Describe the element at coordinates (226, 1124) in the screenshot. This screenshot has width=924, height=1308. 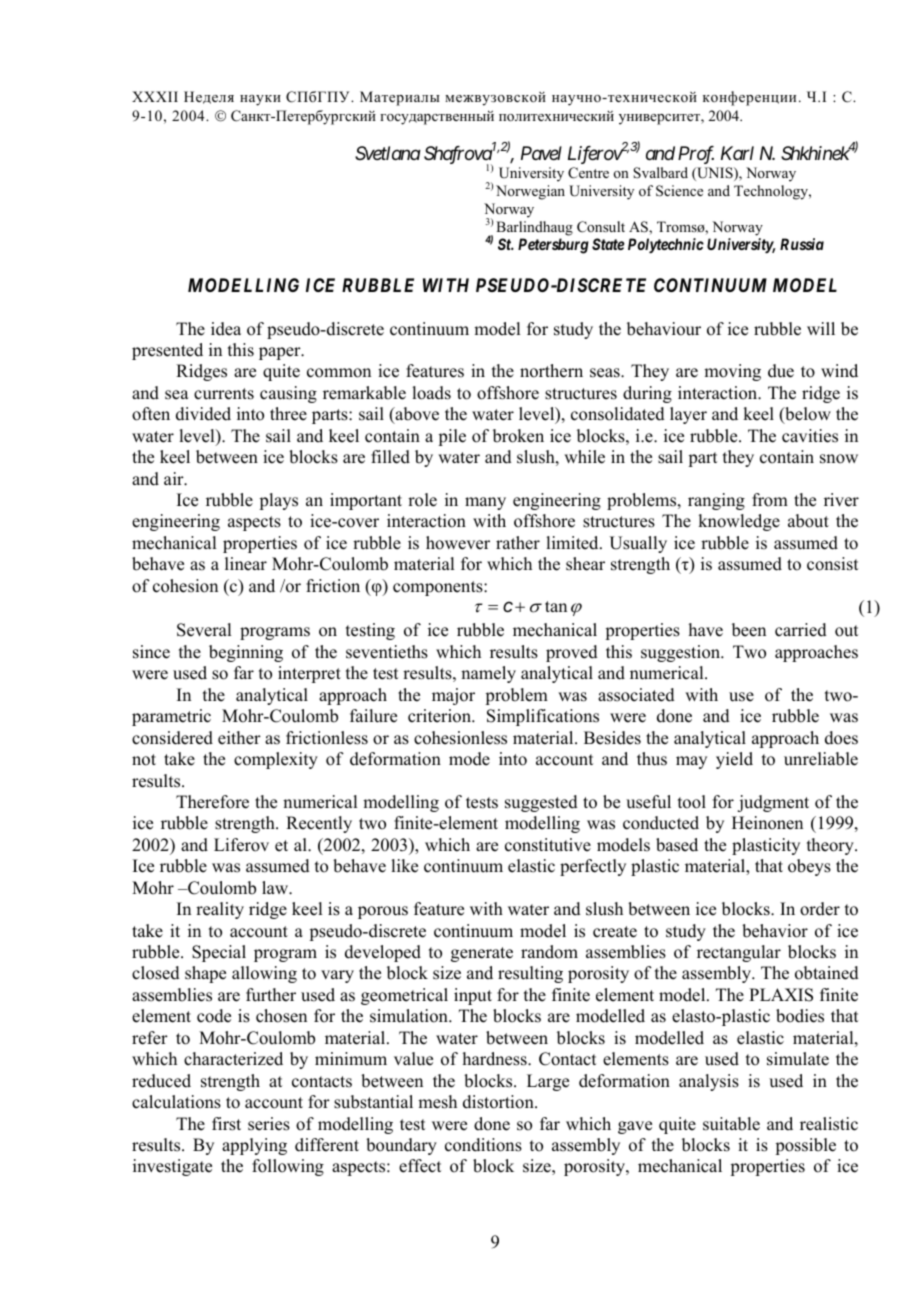
I see `first` at that location.
